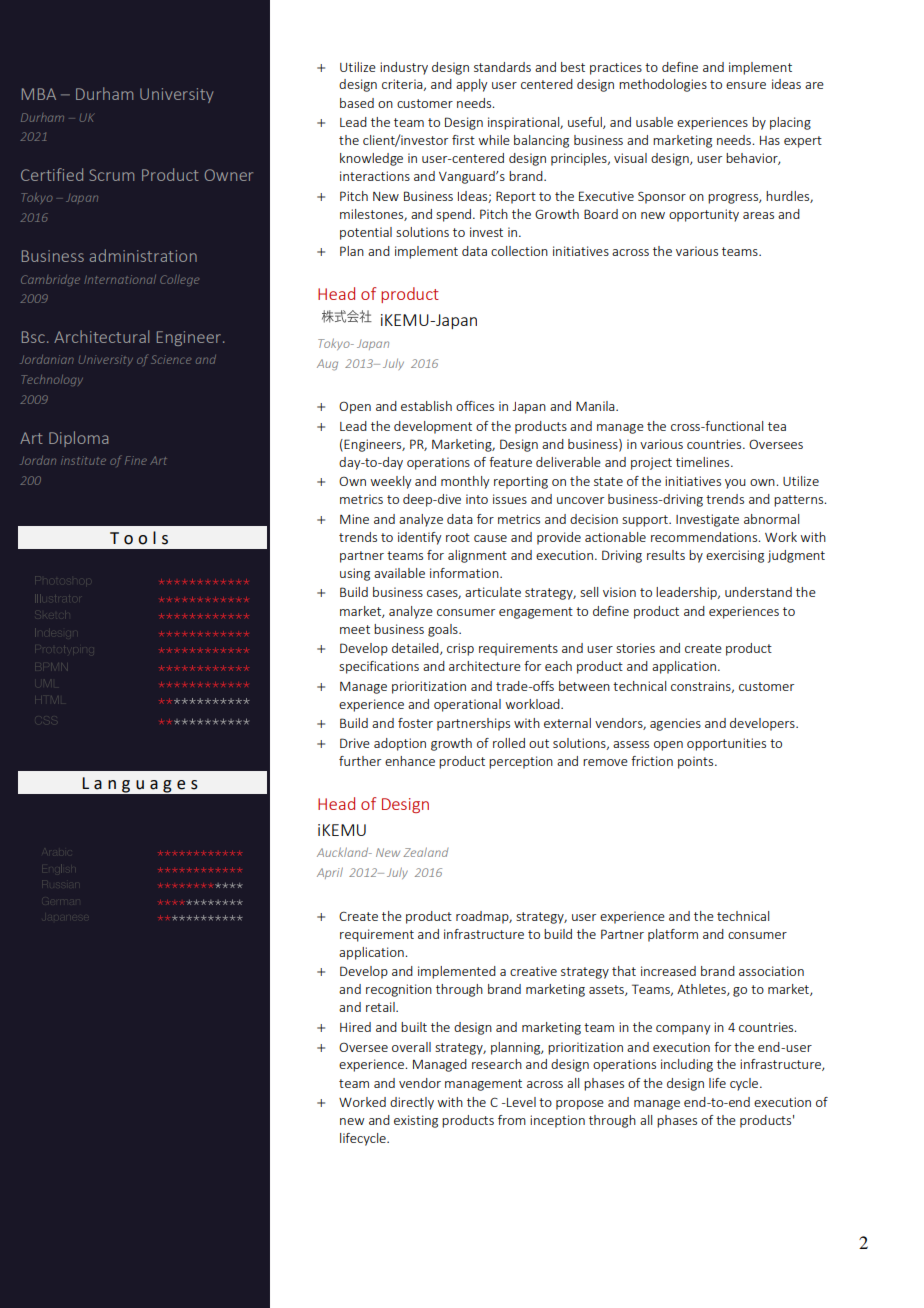 Image resolution: width=924 pixels, height=1308 pixels. Describe the element at coordinates (746, 85) in the document. I see `ensure` at that location.
